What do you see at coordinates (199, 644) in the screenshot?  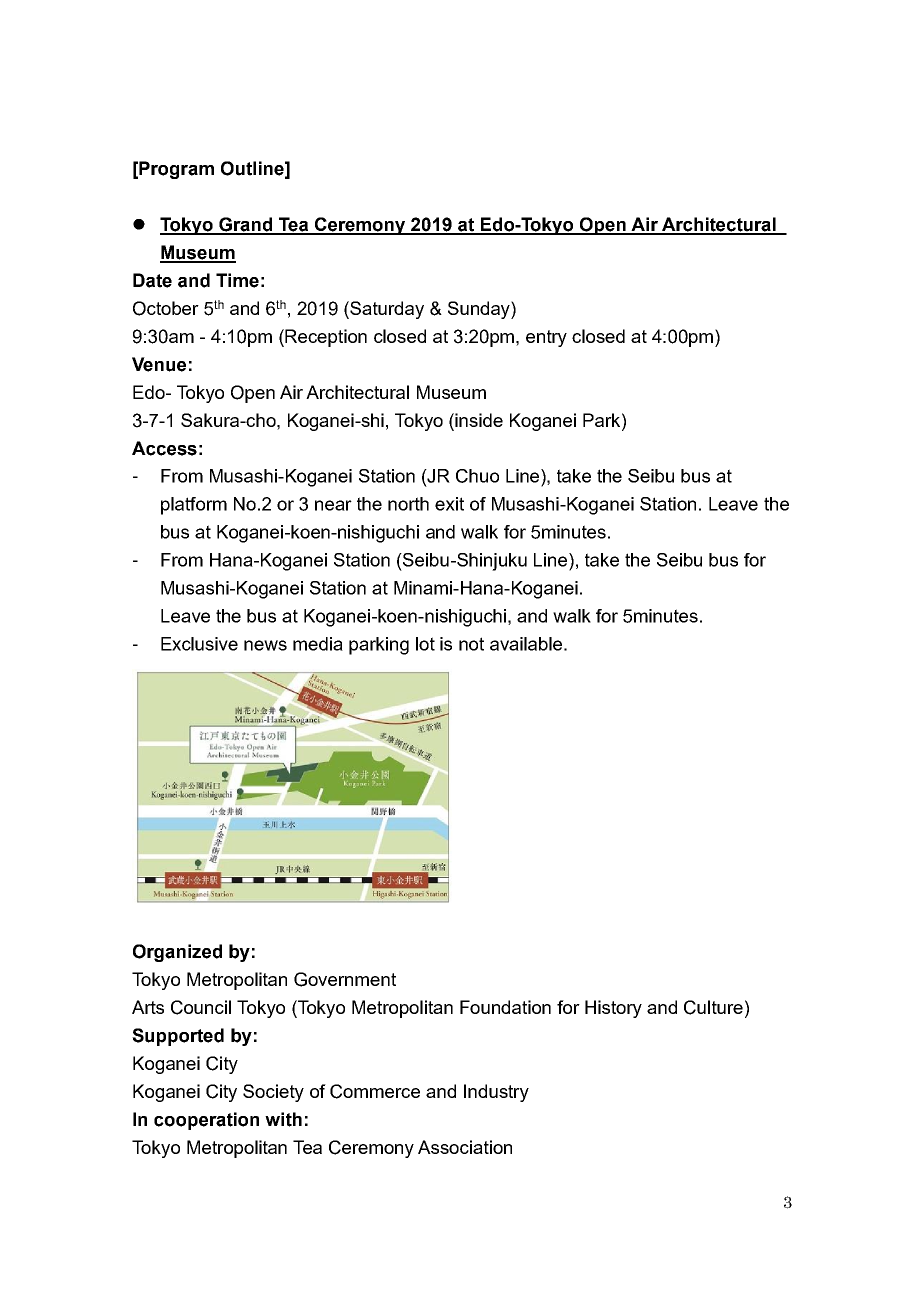 I see `Exclusive` at bounding box center [199, 644].
